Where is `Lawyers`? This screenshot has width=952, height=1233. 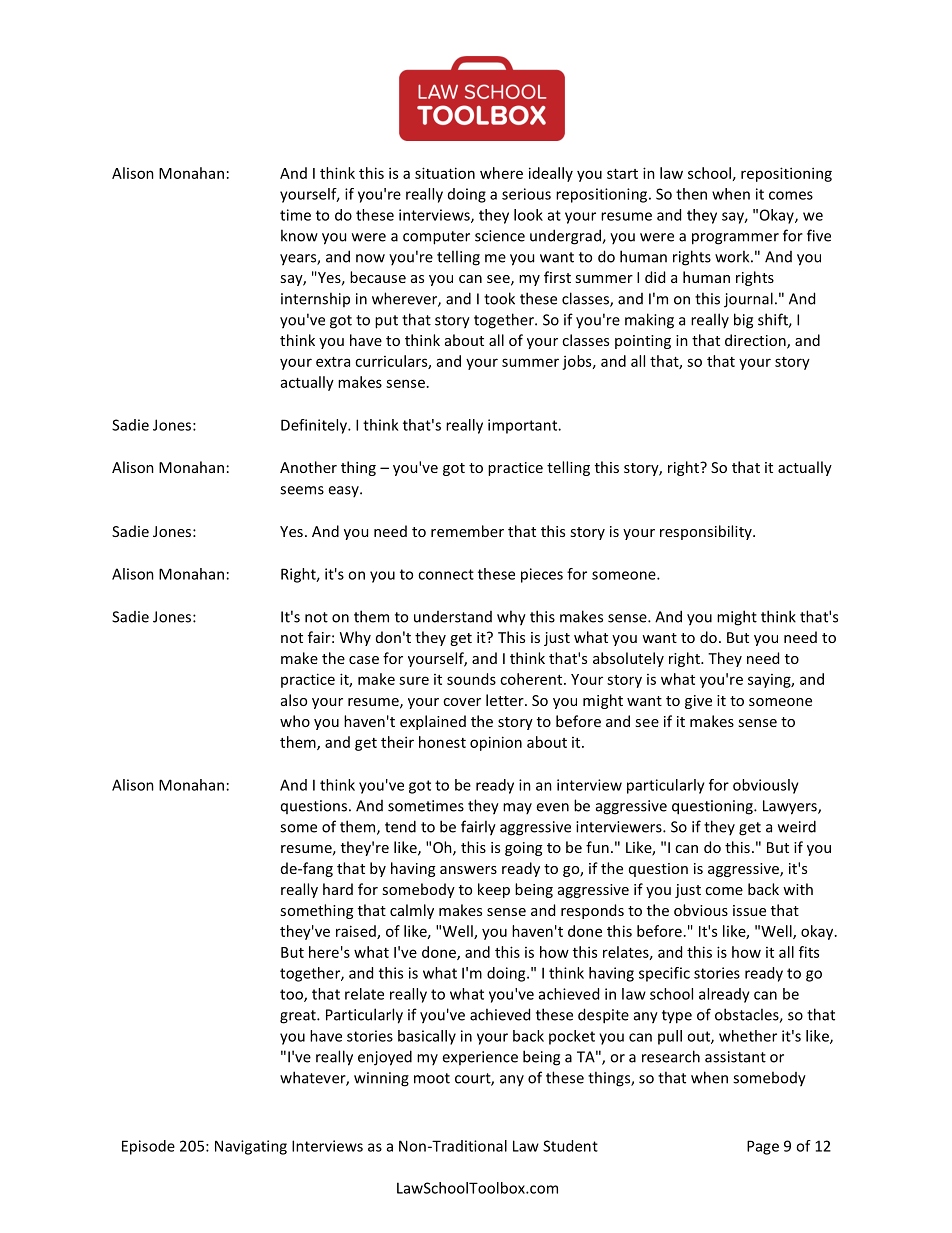
Lawyers is located at coordinates (791, 807).
